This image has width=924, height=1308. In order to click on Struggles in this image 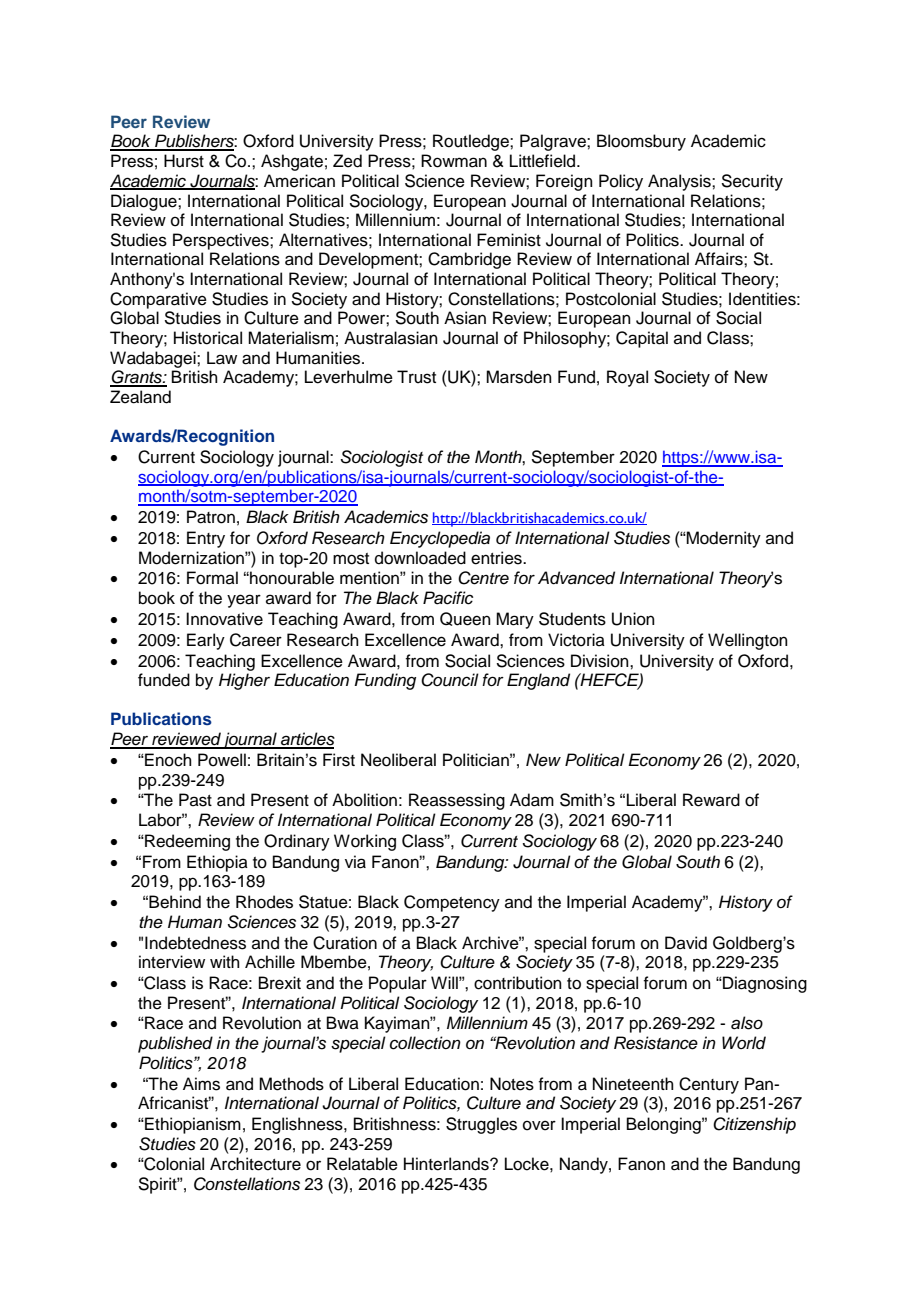, I will do `click(481, 1125)`.
